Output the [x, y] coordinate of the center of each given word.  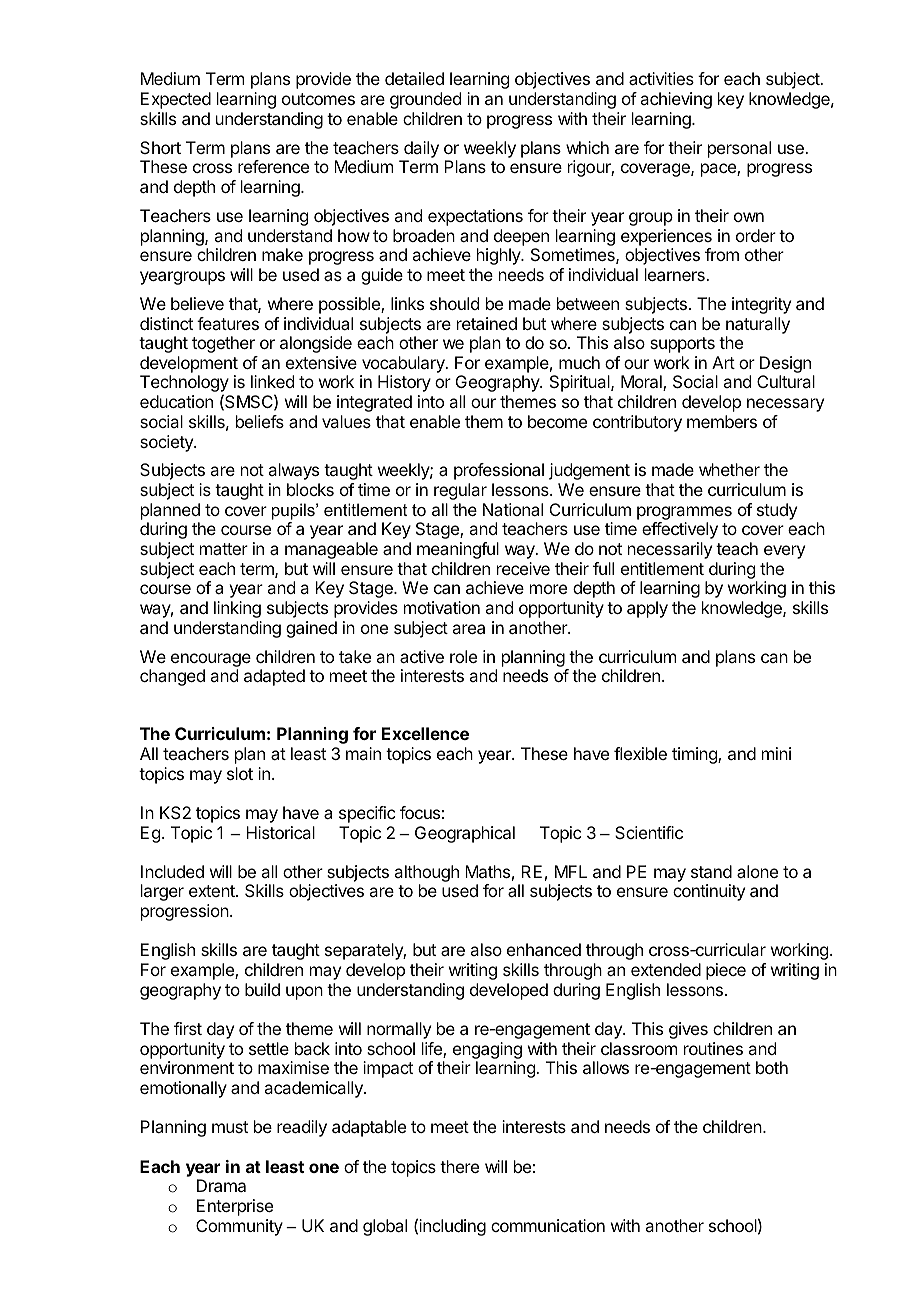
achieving [676, 100]
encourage [211, 660]
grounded [425, 100]
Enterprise [235, 1207]
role [463, 656]
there [459, 1166]
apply [647, 609]
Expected [176, 100]
